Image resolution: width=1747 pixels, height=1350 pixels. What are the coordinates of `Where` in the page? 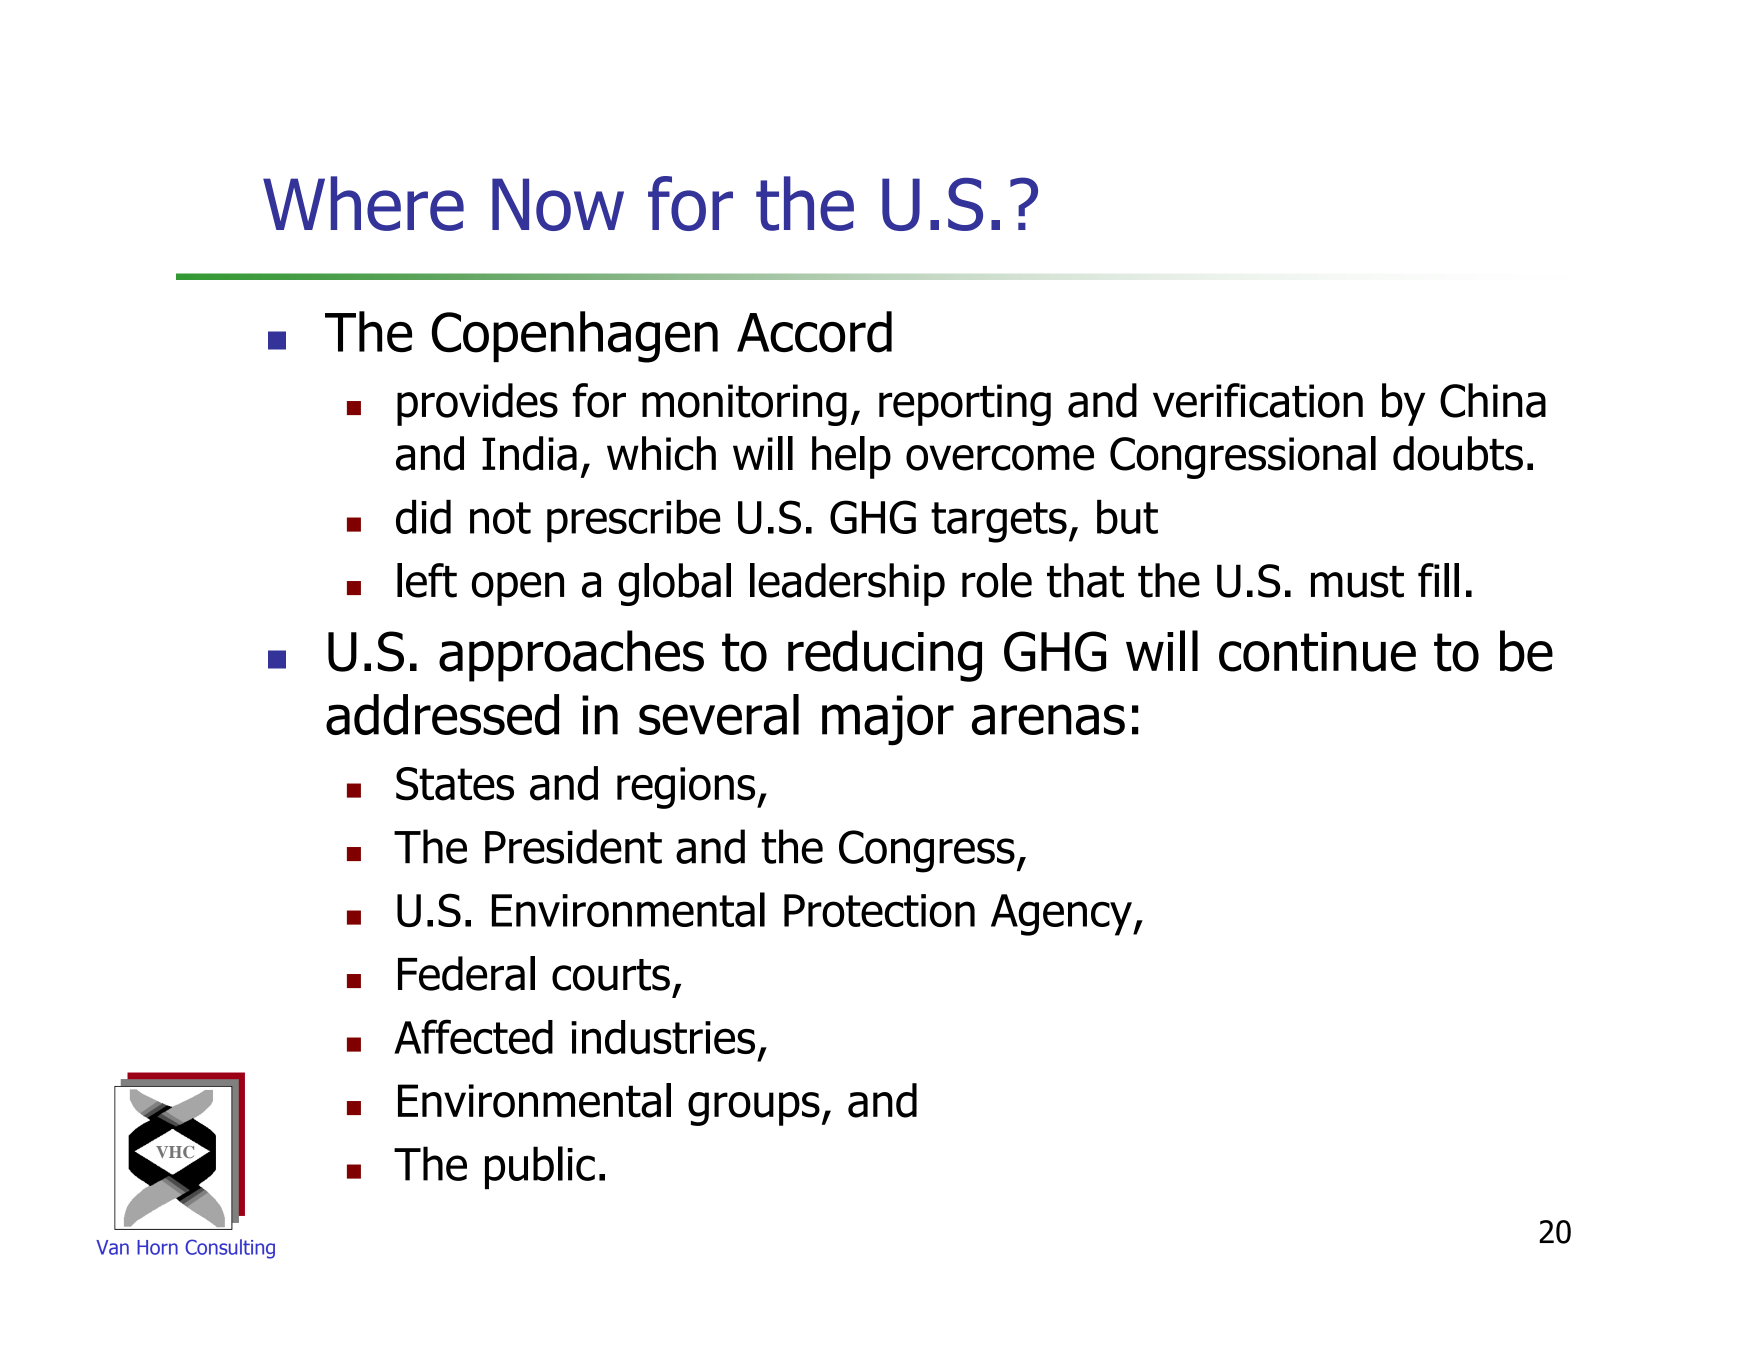 It's located at (363, 203).
